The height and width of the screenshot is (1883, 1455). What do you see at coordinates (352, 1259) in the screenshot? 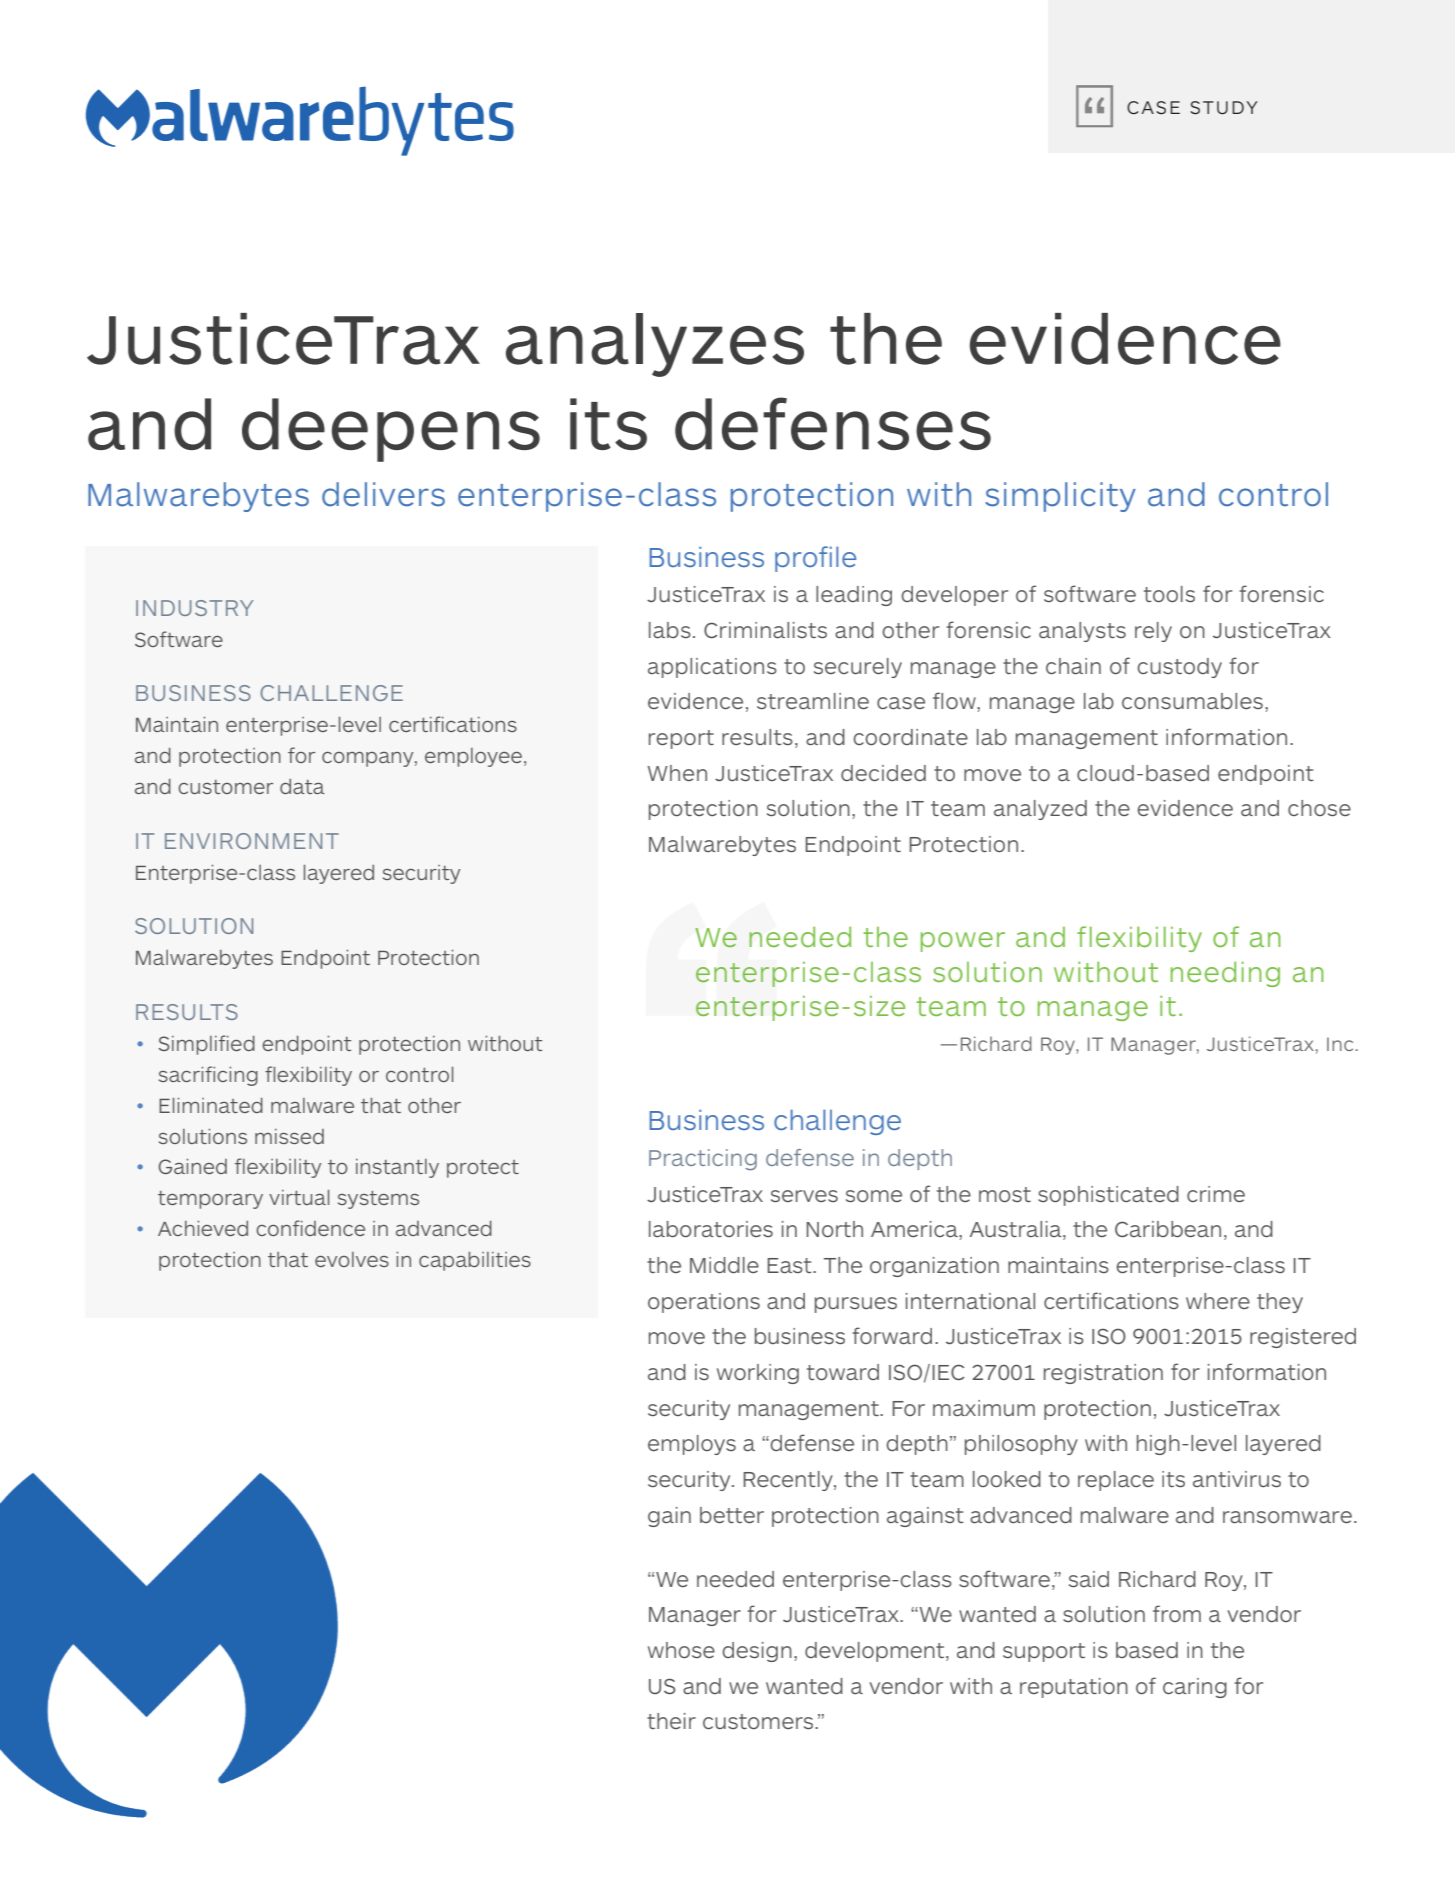
I see `evolves` at bounding box center [352, 1259].
